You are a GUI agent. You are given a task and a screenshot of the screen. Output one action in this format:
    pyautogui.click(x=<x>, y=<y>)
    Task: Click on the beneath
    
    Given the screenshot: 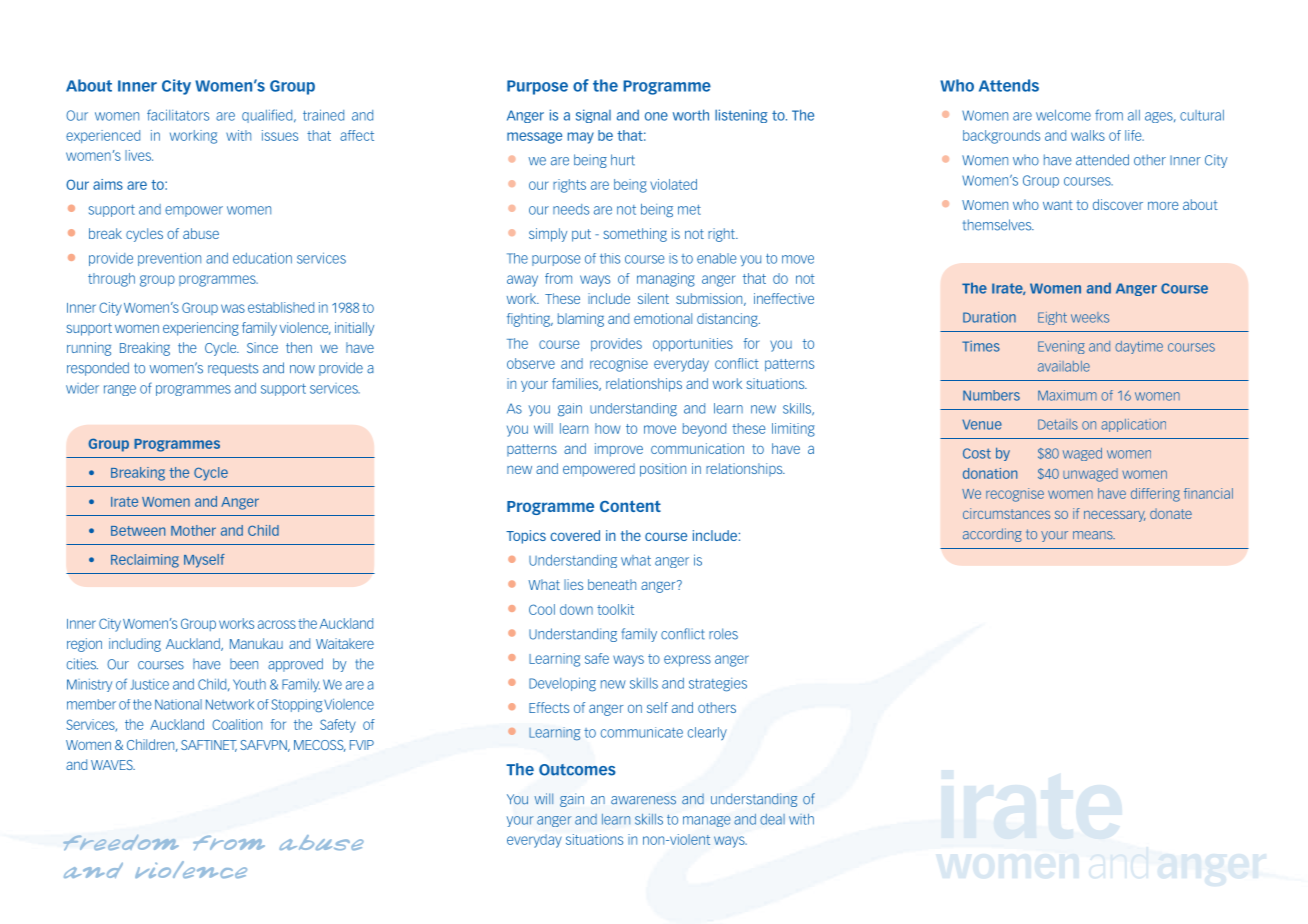 What is the action you would take?
    pyautogui.click(x=612, y=584)
